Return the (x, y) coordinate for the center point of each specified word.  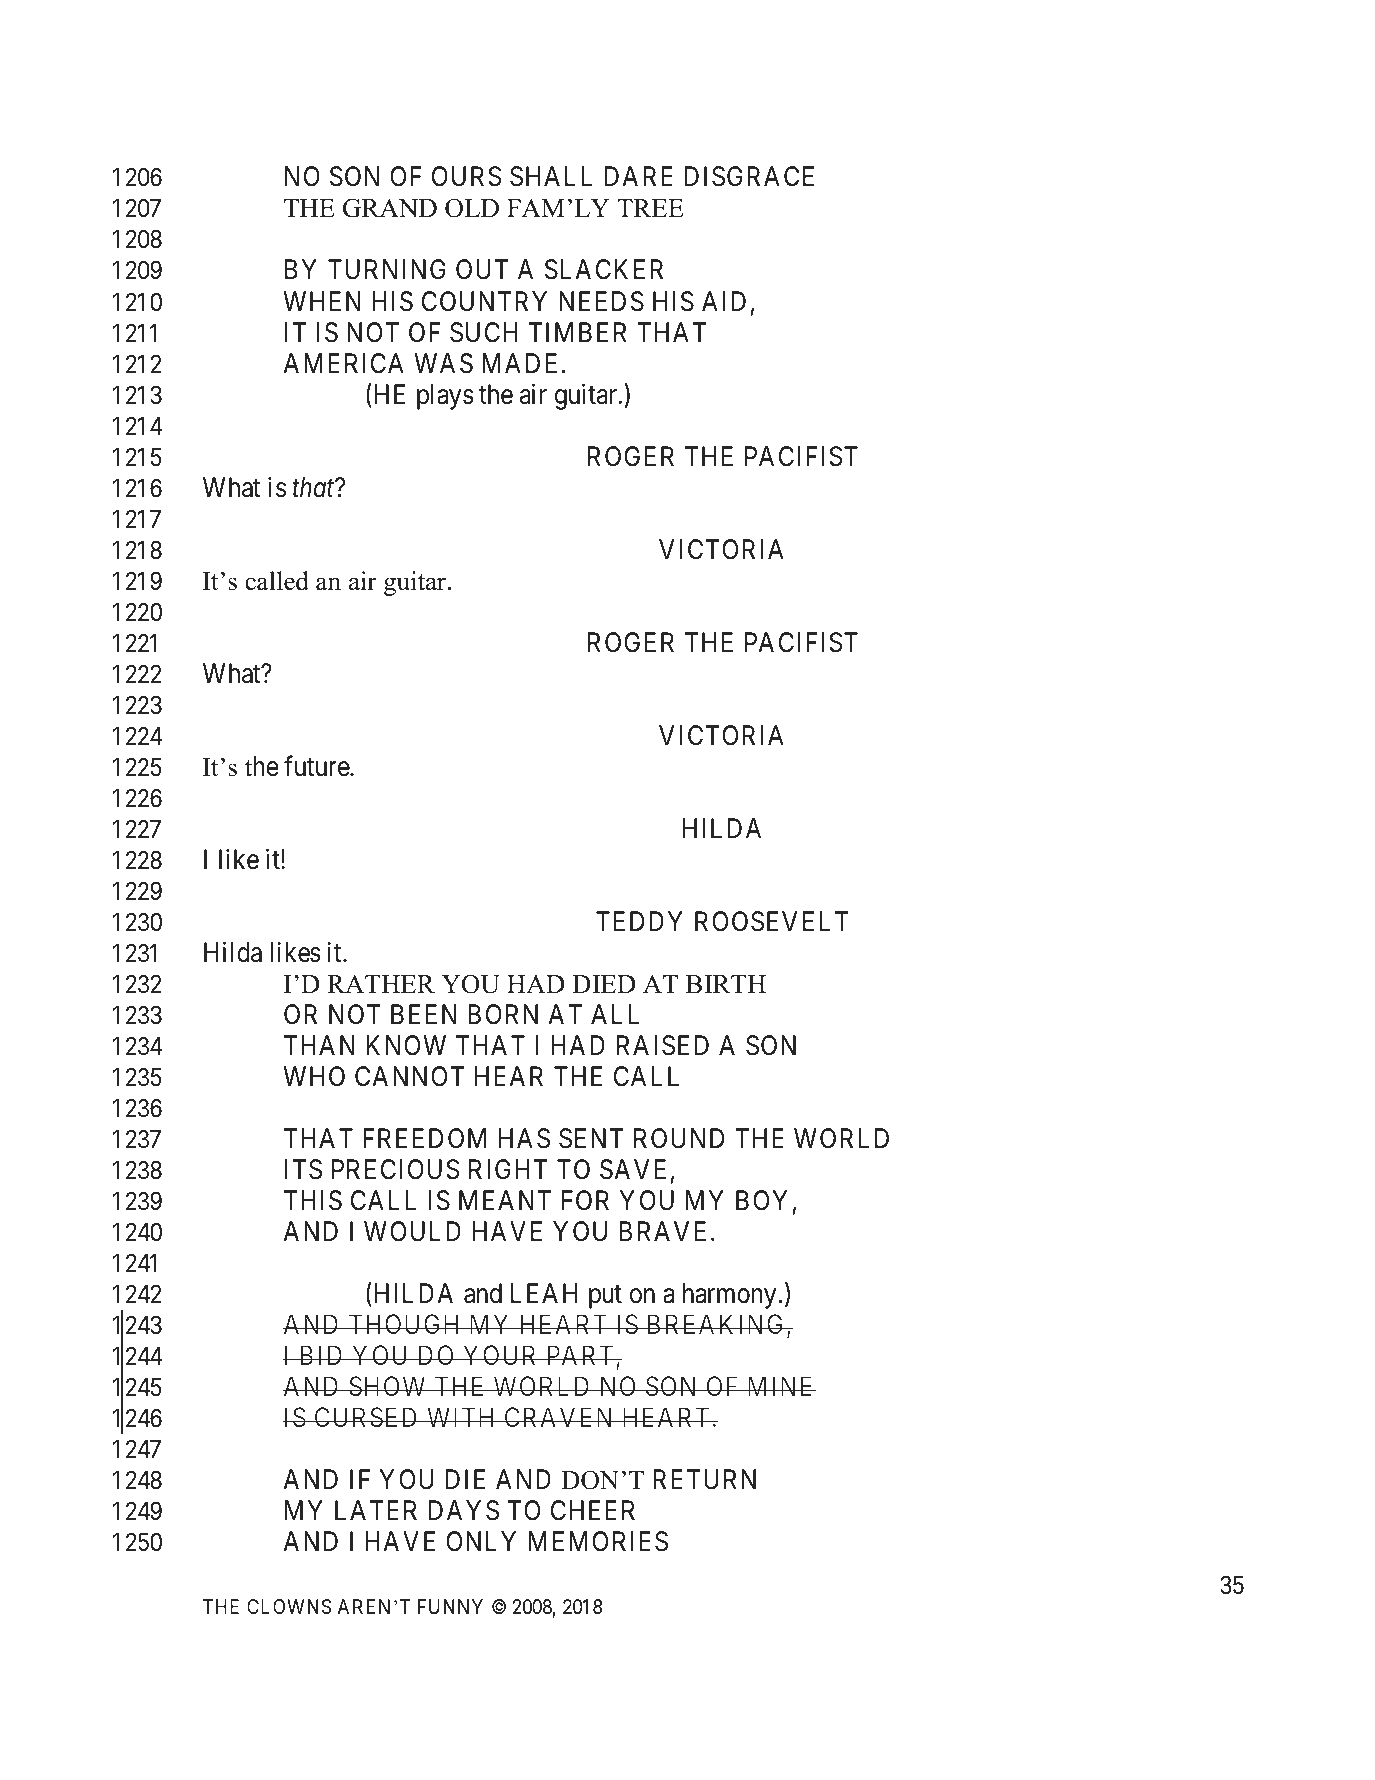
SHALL (551, 176)
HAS (524, 1138)
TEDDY (639, 921)
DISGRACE (749, 176)
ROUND (679, 1138)
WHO (314, 1076)
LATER (376, 1510)
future (317, 766)
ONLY (481, 1541)
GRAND (390, 208)
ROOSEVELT (772, 921)
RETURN (704, 1479)
